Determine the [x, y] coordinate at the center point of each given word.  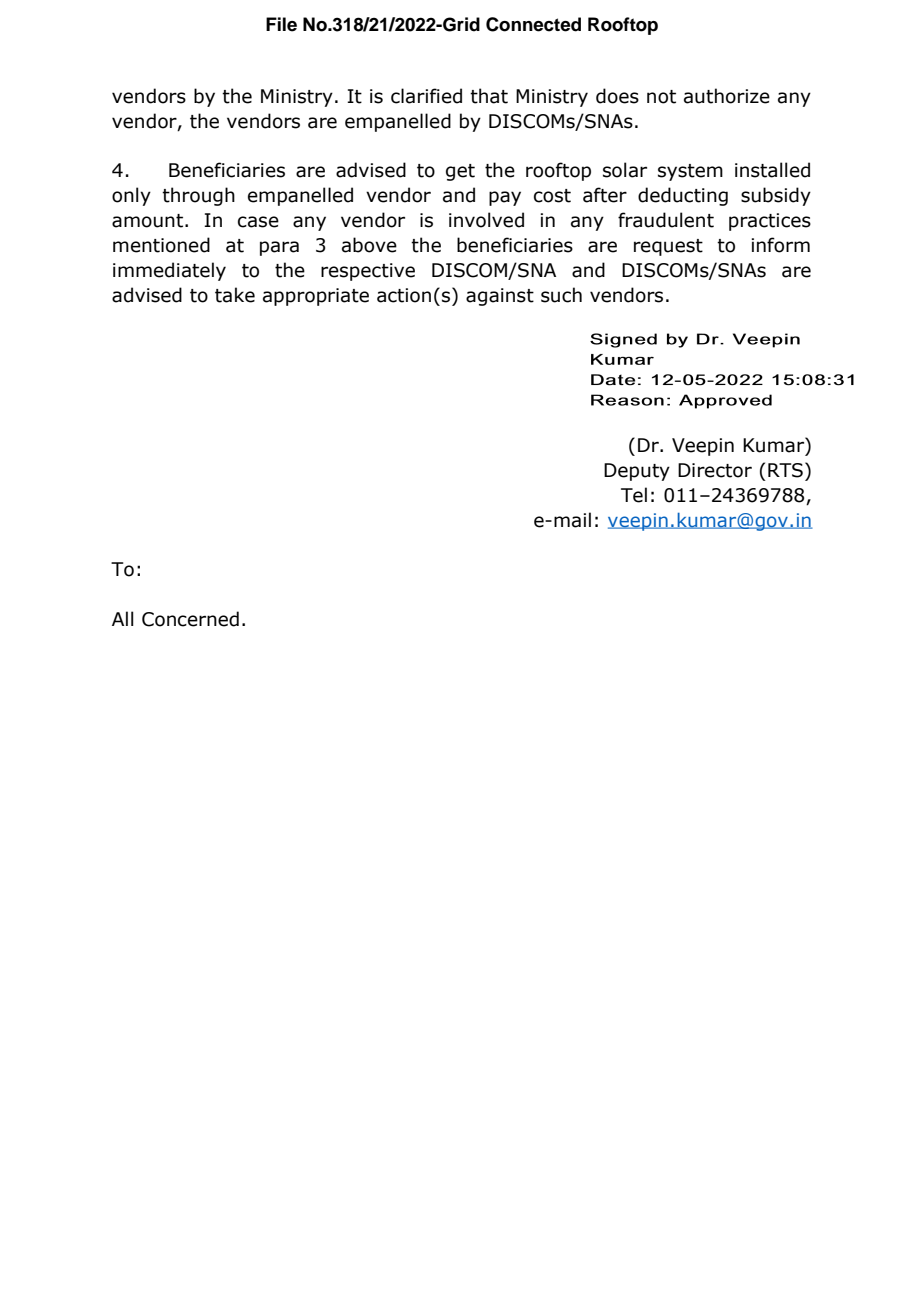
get [460, 172]
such [561, 295]
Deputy [637, 472]
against [500, 297]
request [668, 247]
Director [715, 470]
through [198, 196]
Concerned [190, 619]
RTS [785, 470]
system [690, 172]
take [235, 295]
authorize [727, 96]
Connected [533, 24]
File [281, 24]
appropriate [316, 297]
